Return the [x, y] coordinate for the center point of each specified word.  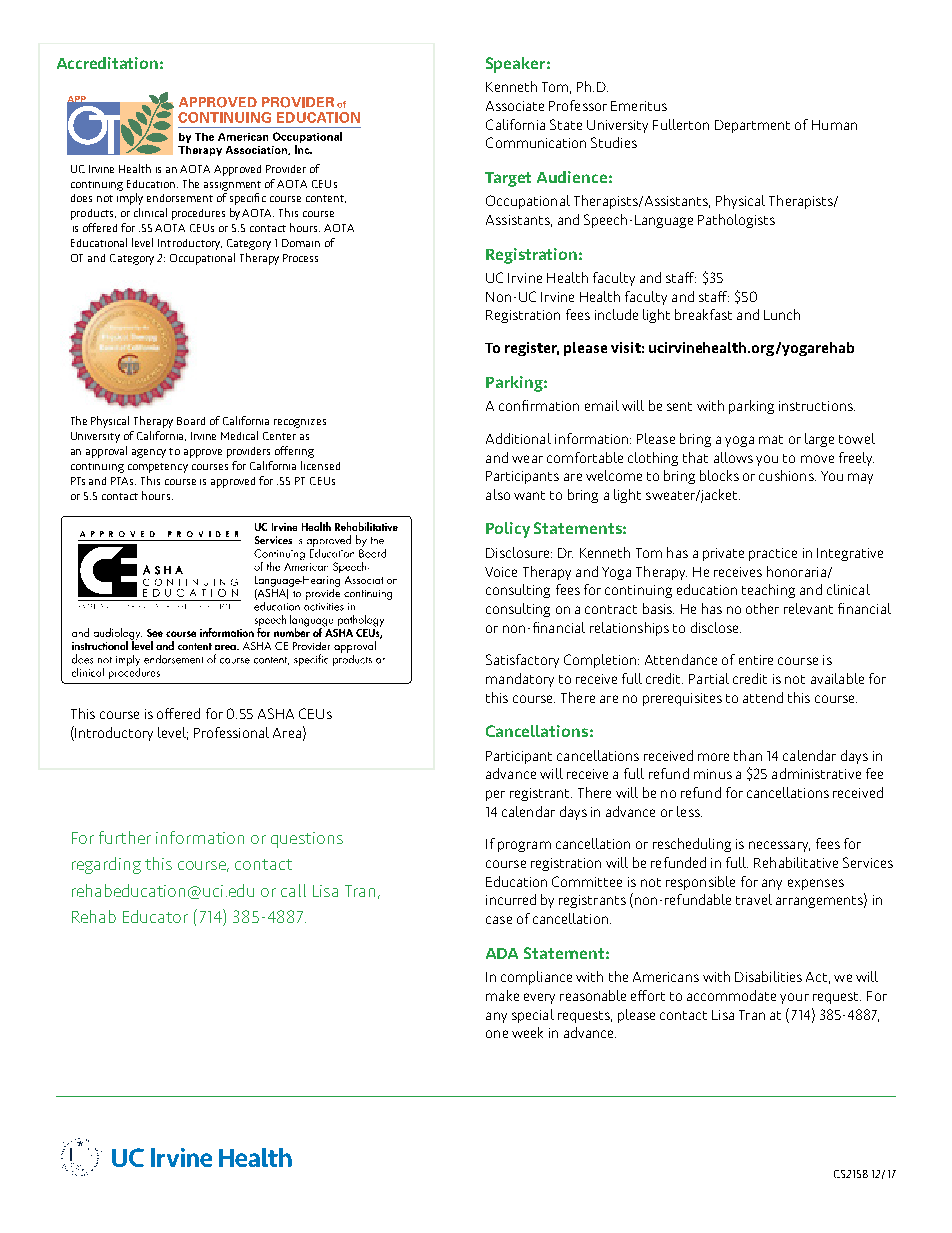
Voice [501, 572]
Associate [515, 106]
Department [752, 126]
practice [773, 554]
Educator [155, 916]
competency [158, 468]
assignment [232, 186]
